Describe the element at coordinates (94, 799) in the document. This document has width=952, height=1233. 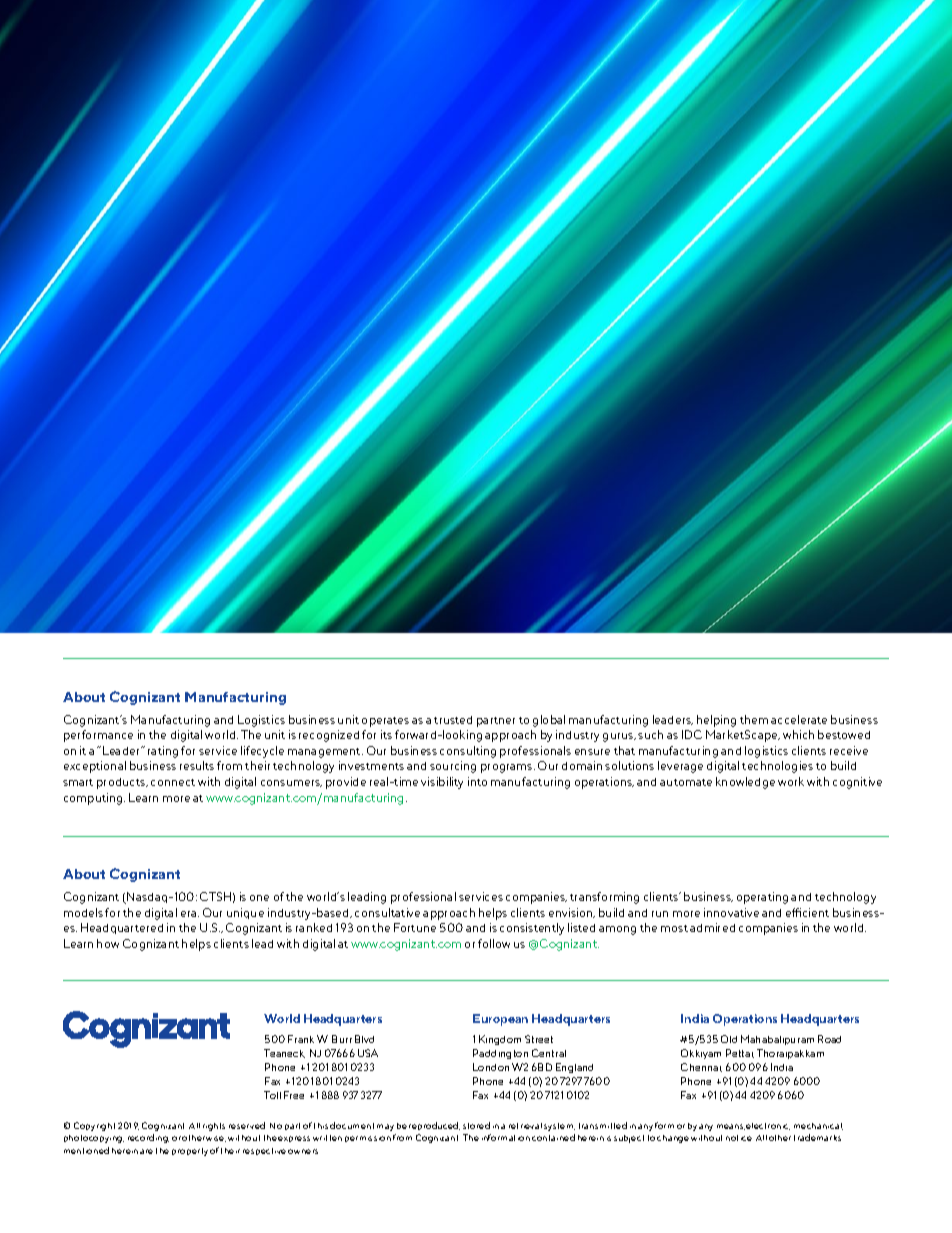
I see `computing` at that location.
